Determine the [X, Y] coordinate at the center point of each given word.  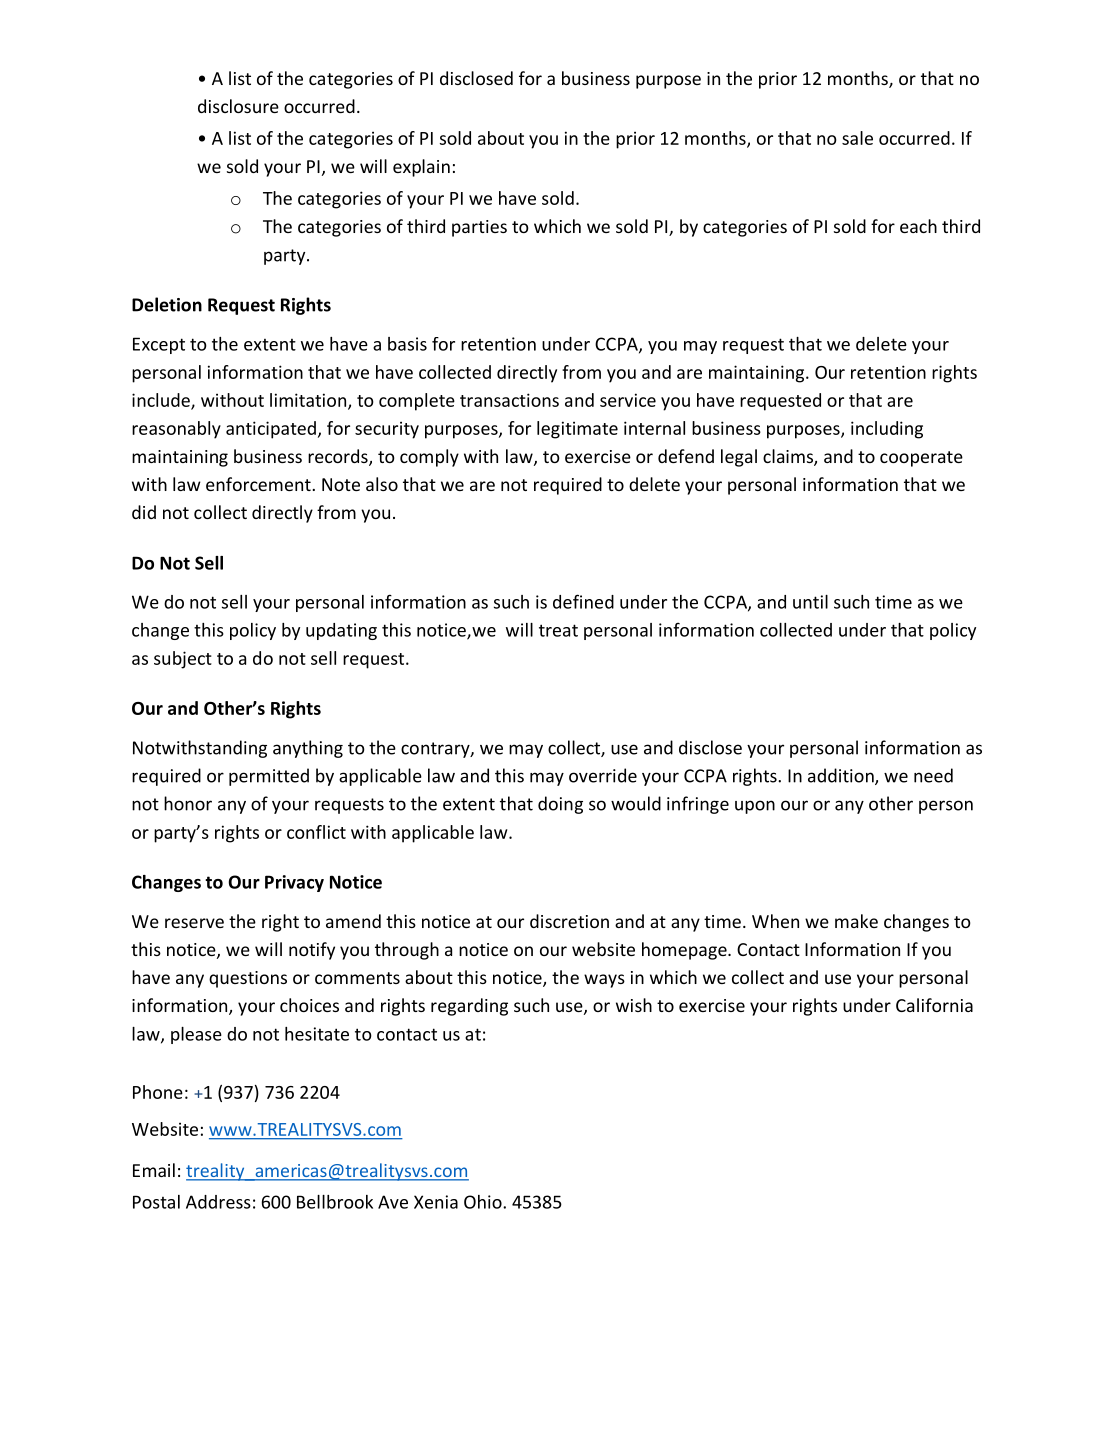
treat [558, 630]
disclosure [238, 106]
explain [421, 168]
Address [218, 1202]
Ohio [484, 1202]
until [810, 602]
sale [857, 138]
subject [183, 660]
